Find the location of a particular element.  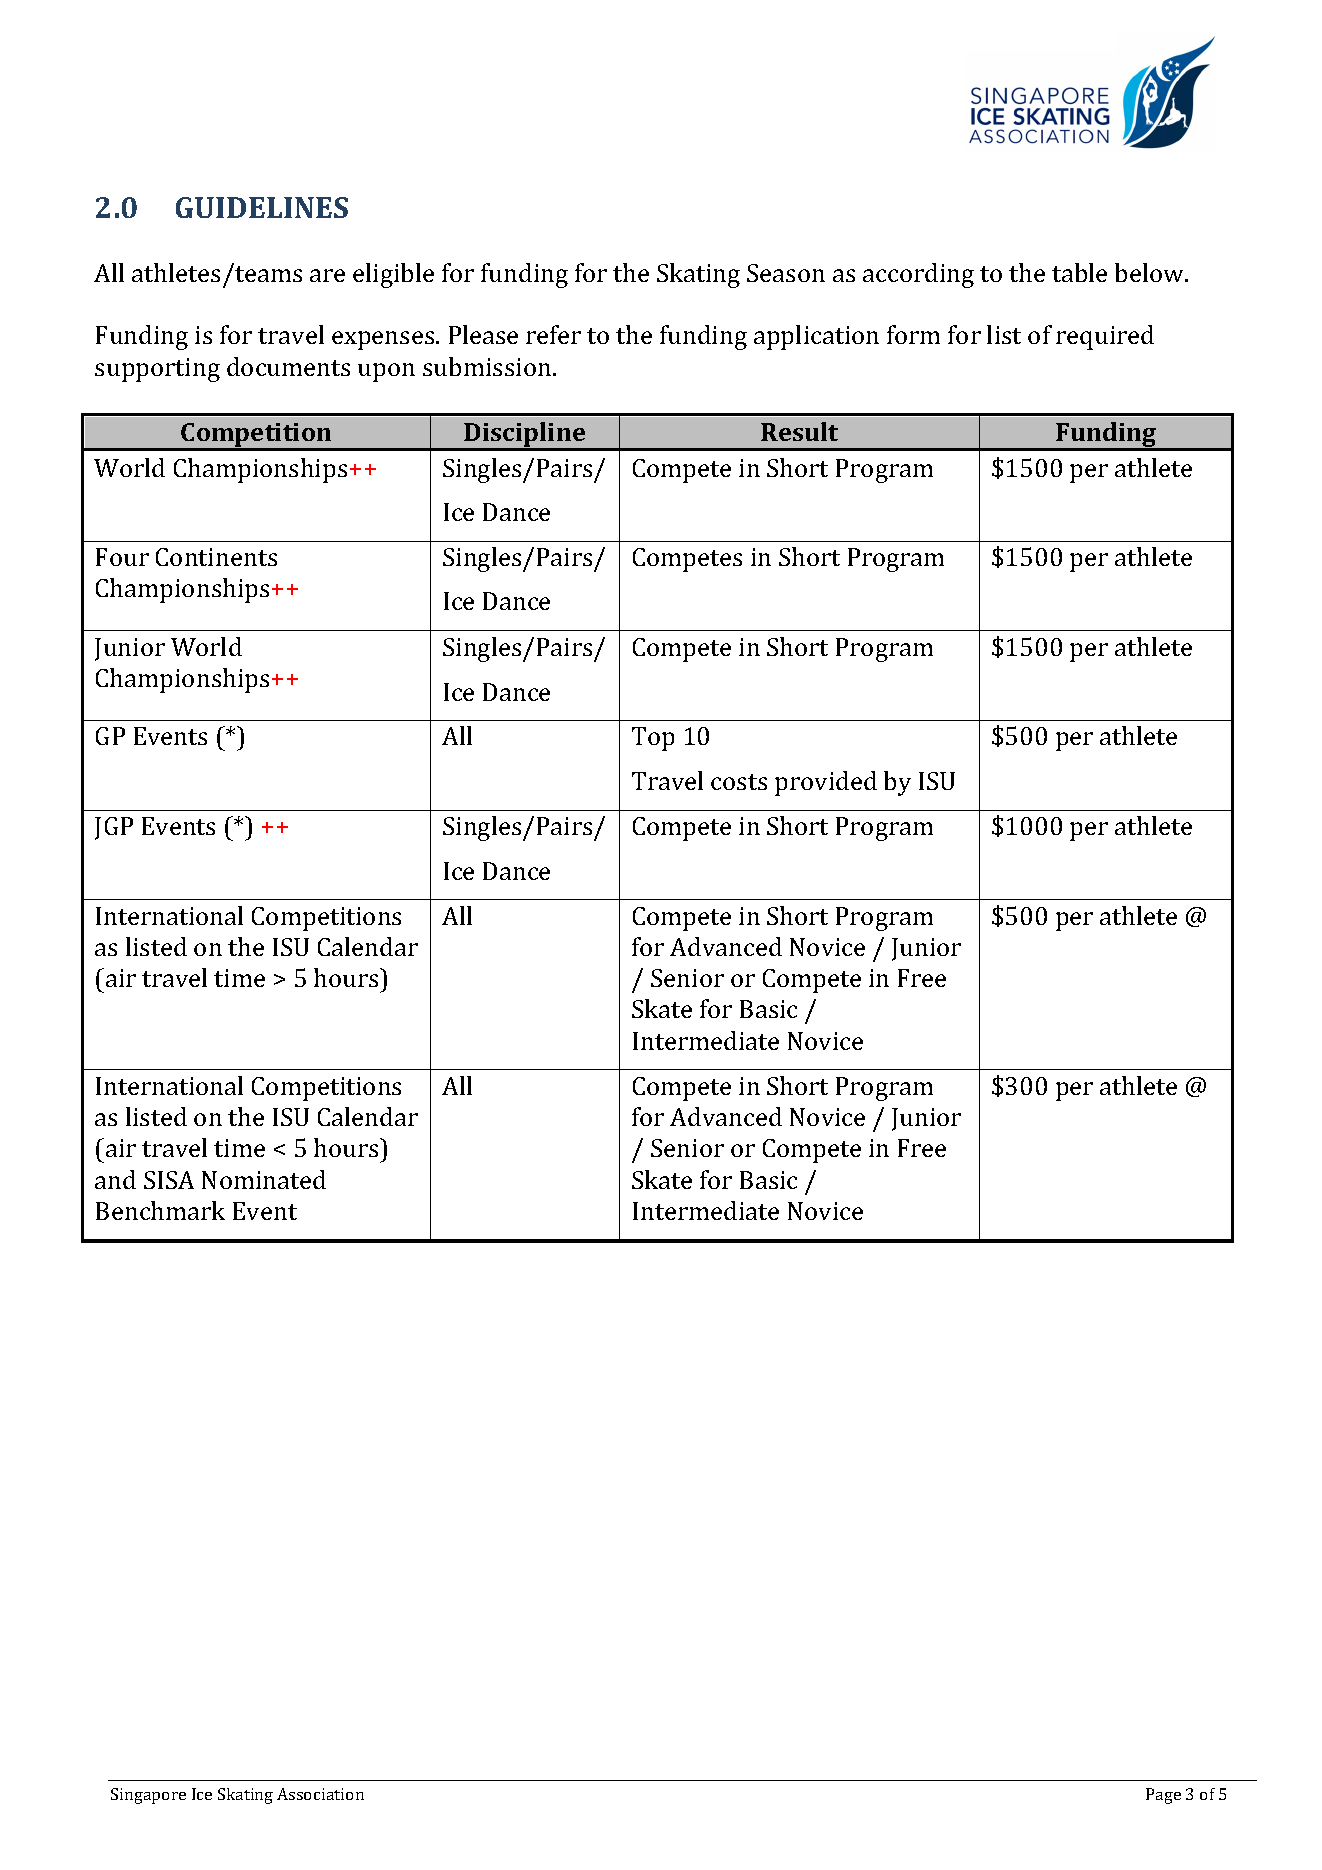

and is located at coordinates (115, 1179).
